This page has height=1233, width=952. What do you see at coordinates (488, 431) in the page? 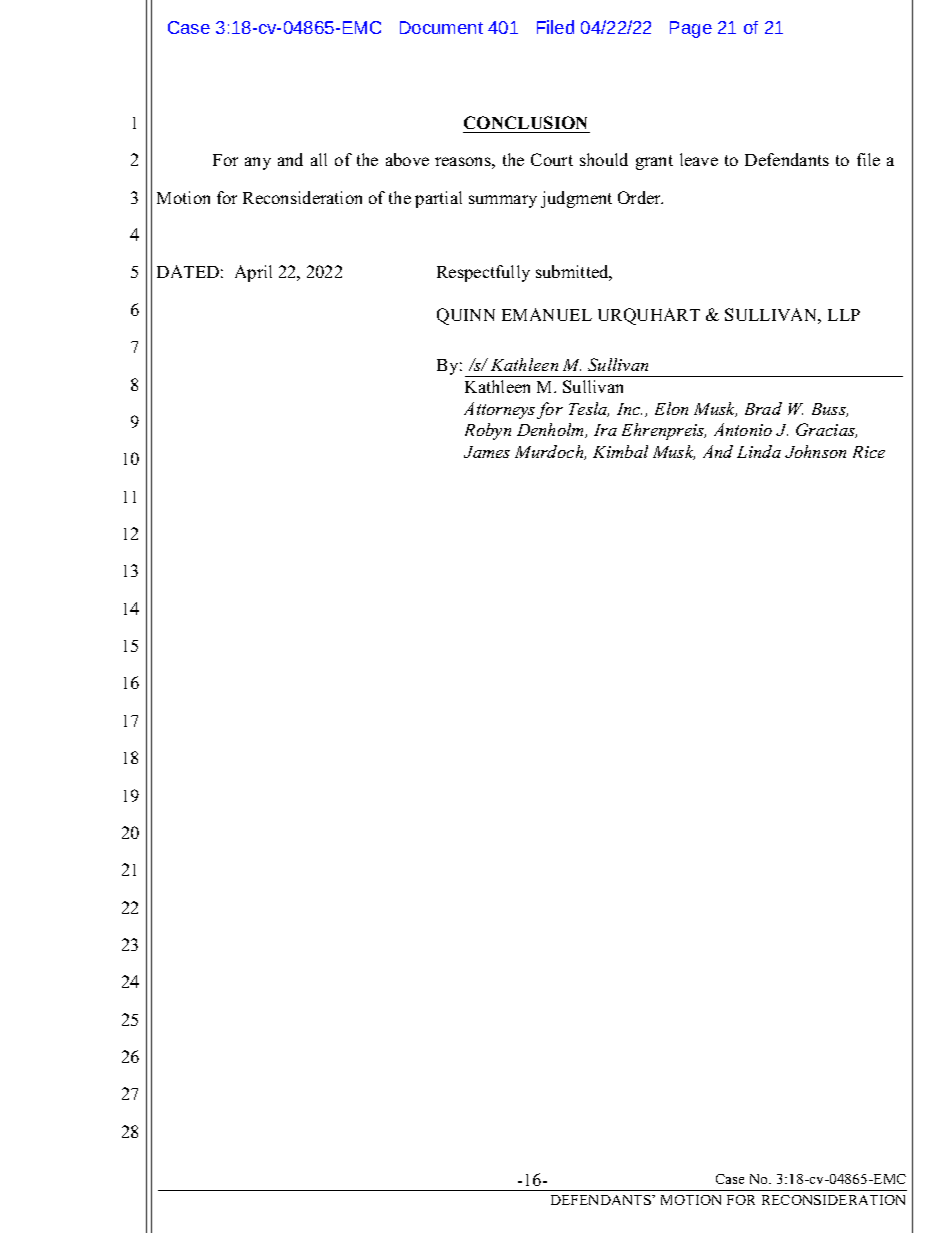
I see `Robyn` at bounding box center [488, 431].
